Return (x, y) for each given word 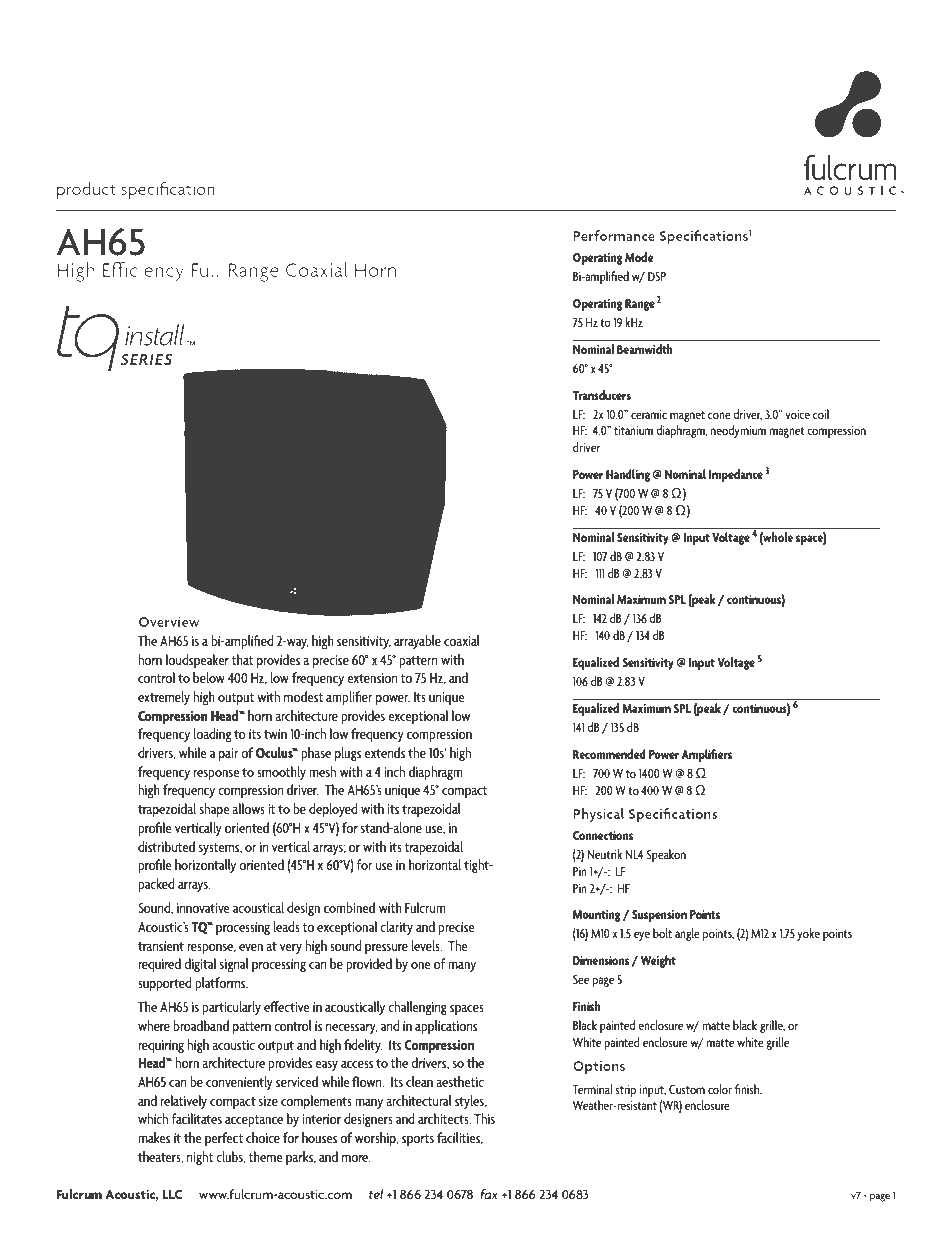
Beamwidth (645, 349)
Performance (614, 235)
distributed (166, 846)
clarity (396, 928)
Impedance (736, 475)
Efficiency (143, 271)
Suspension (659, 916)
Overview (169, 622)
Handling (628, 475)
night (200, 1158)
